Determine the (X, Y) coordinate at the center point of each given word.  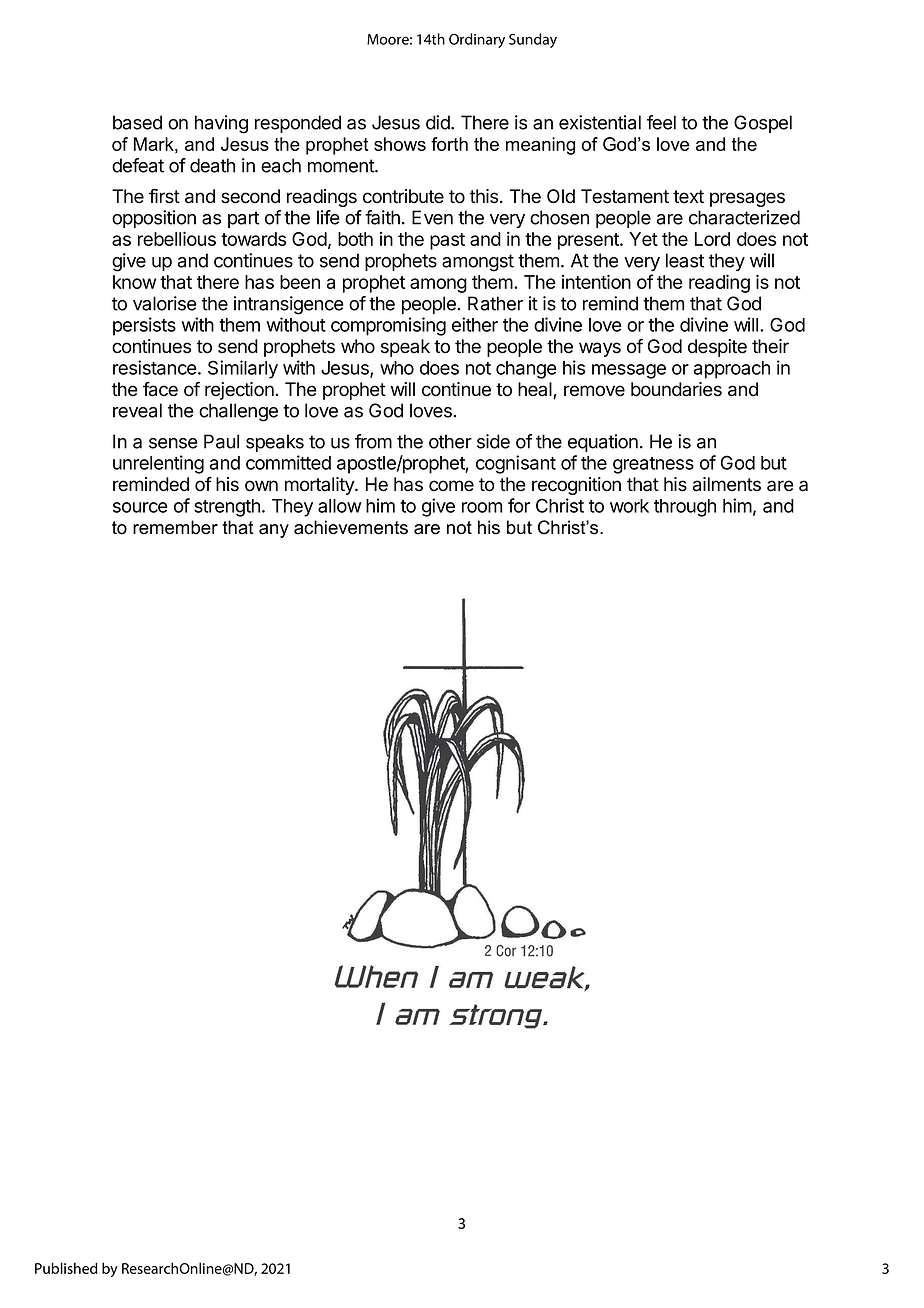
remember (175, 527)
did (439, 122)
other (450, 441)
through (685, 508)
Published (66, 1268)
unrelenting (158, 464)
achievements (351, 527)
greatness (653, 465)
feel (661, 122)
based (137, 122)
